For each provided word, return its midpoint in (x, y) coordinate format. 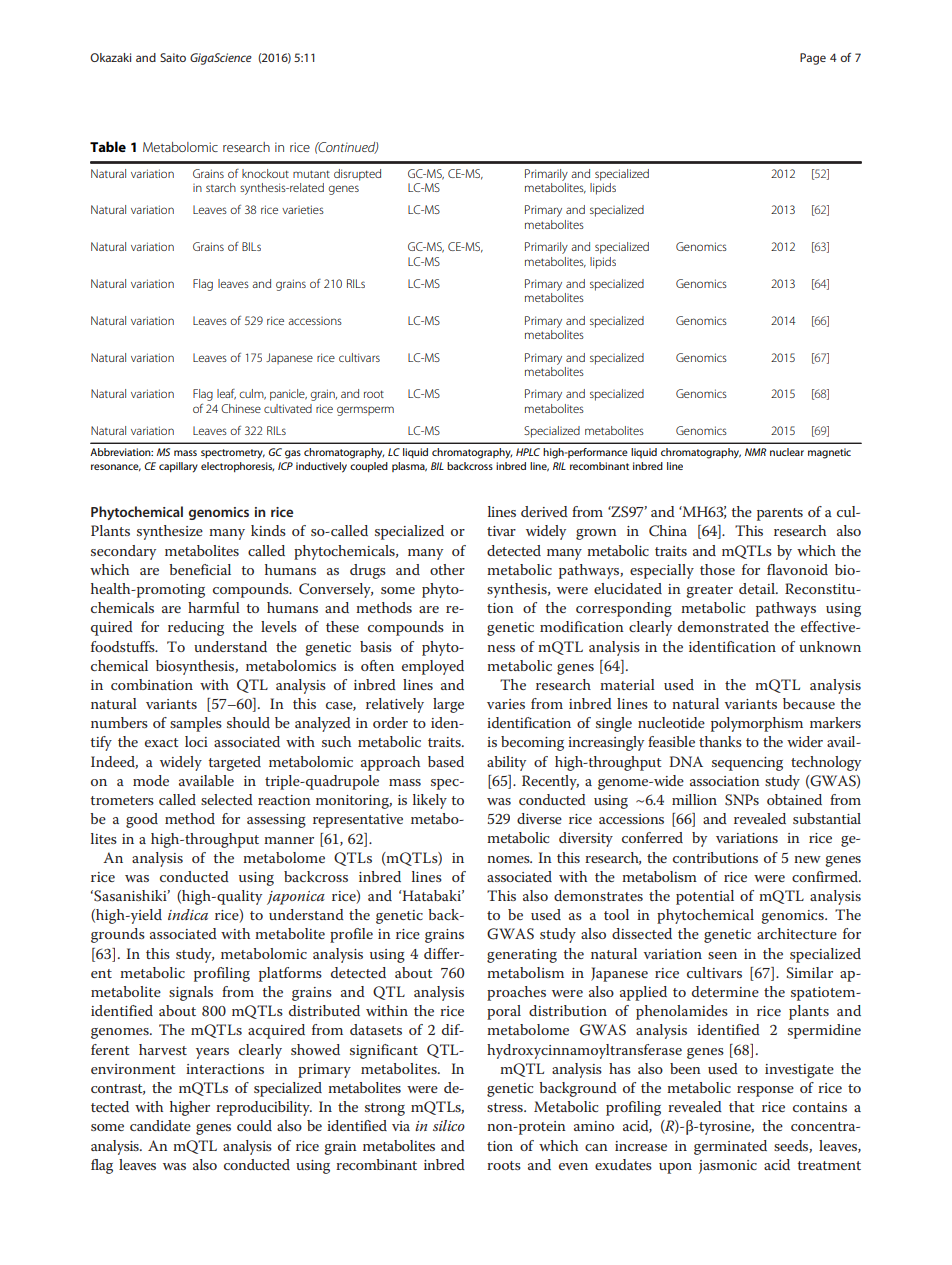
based (446, 761)
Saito (173, 57)
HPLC (528, 452)
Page (813, 59)
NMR (755, 452)
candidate (160, 1125)
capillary (178, 467)
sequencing (747, 764)
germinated (730, 1147)
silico (449, 1125)
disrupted (357, 175)
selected (227, 799)
